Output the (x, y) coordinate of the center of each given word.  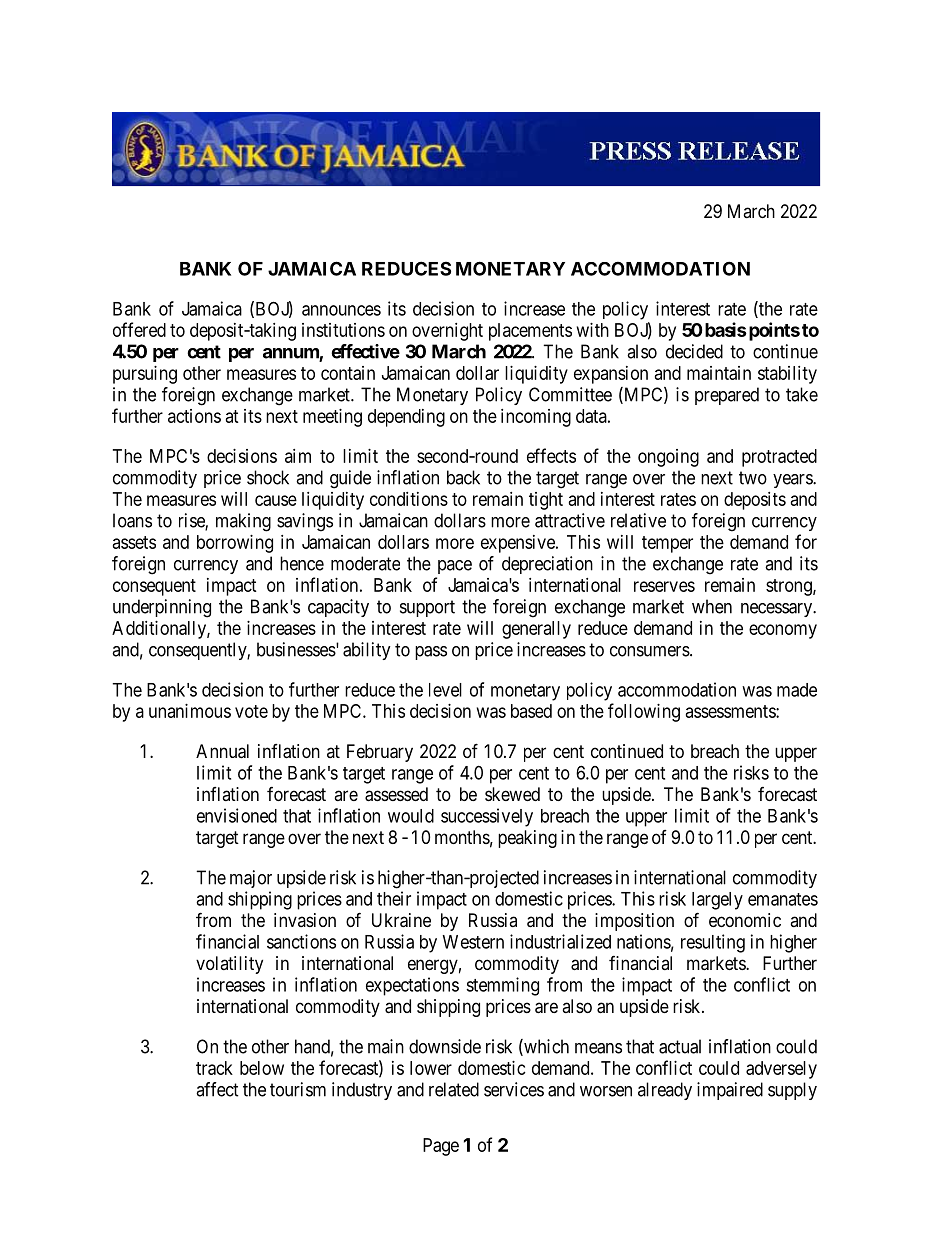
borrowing (235, 544)
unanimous (190, 711)
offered (139, 329)
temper (667, 544)
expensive (519, 544)
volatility (229, 965)
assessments (731, 711)
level (445, 690)
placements (530, 332)
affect (217, 1089)
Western (473, 942)
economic (745, 920)
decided (694, 351)
